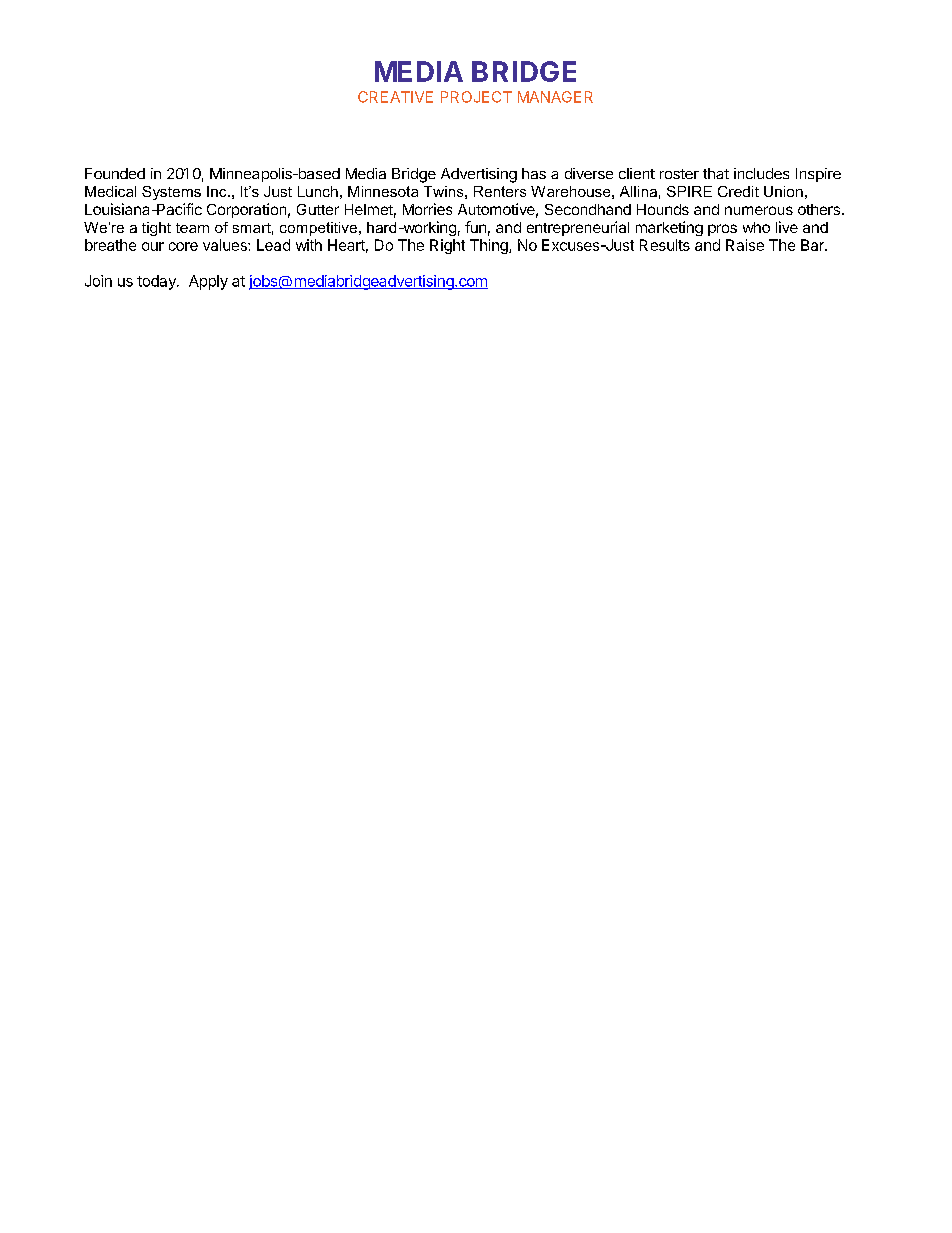  Describe the element at coordinates (555, 97) in the screenshot. I see `MANAGER` at that location.
